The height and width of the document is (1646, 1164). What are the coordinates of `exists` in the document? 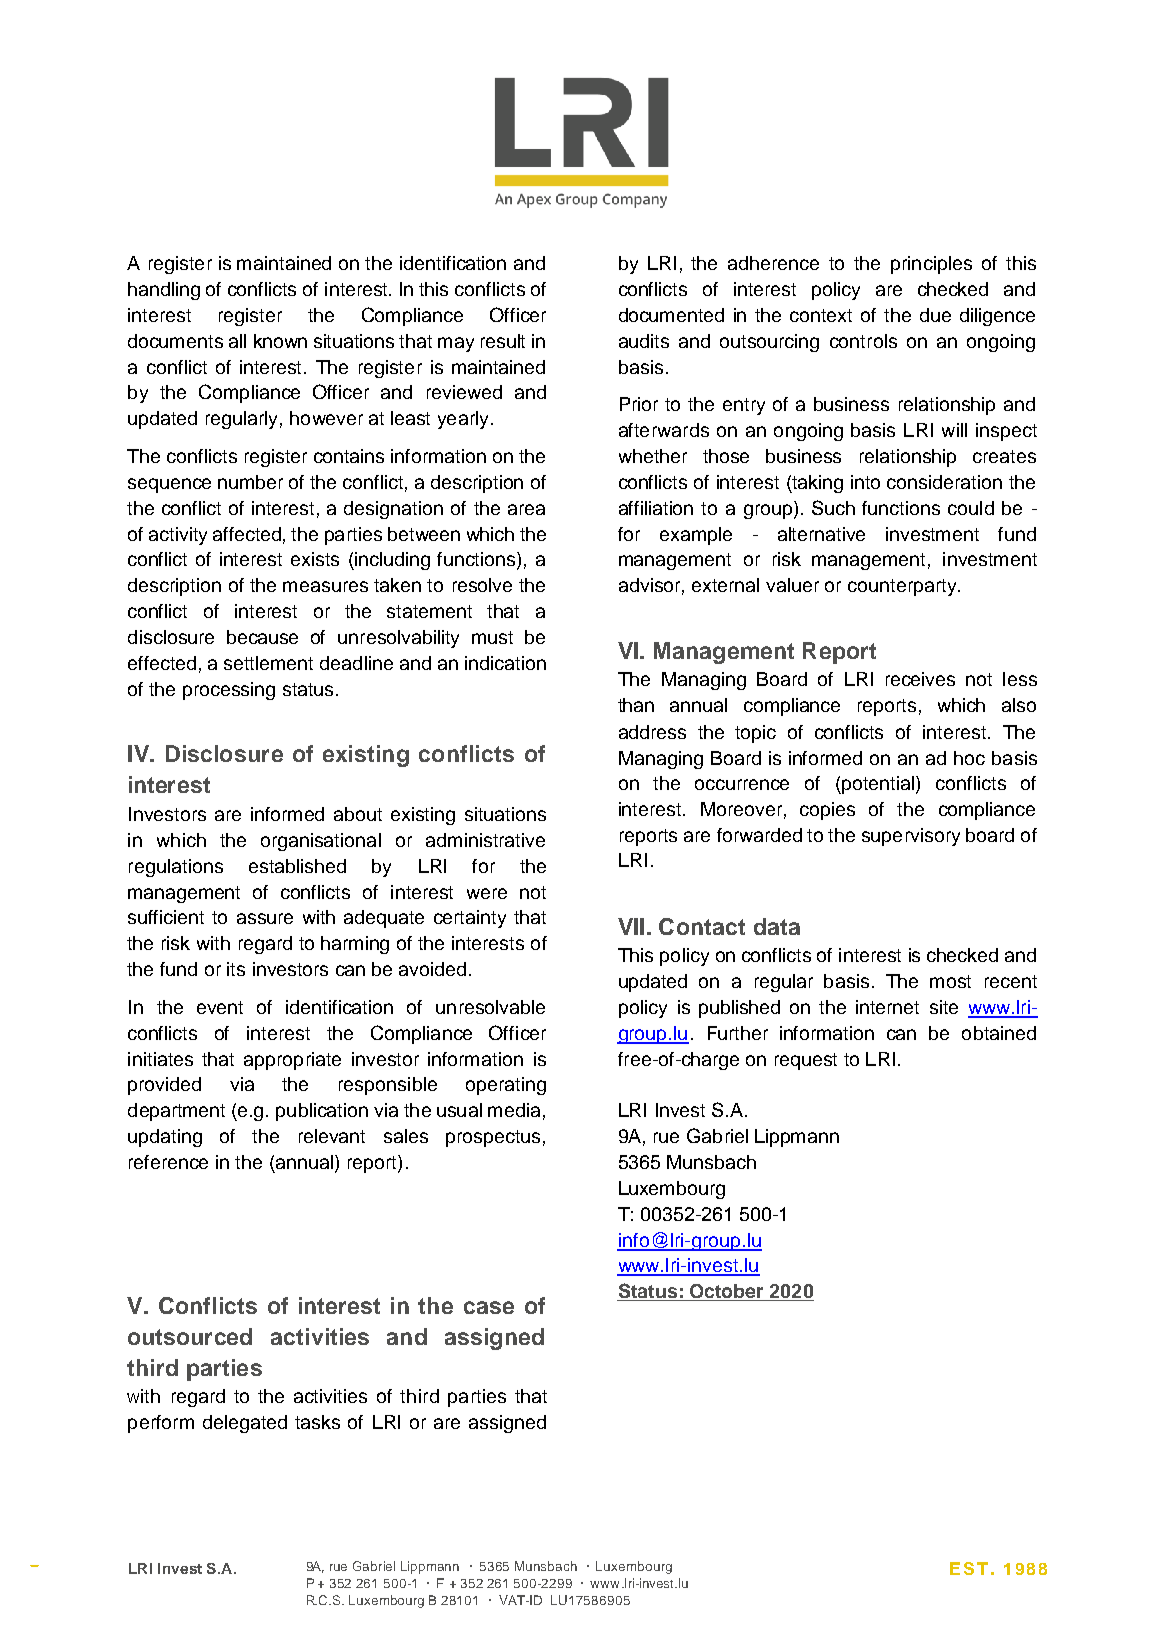 It's located at (315, 559).
